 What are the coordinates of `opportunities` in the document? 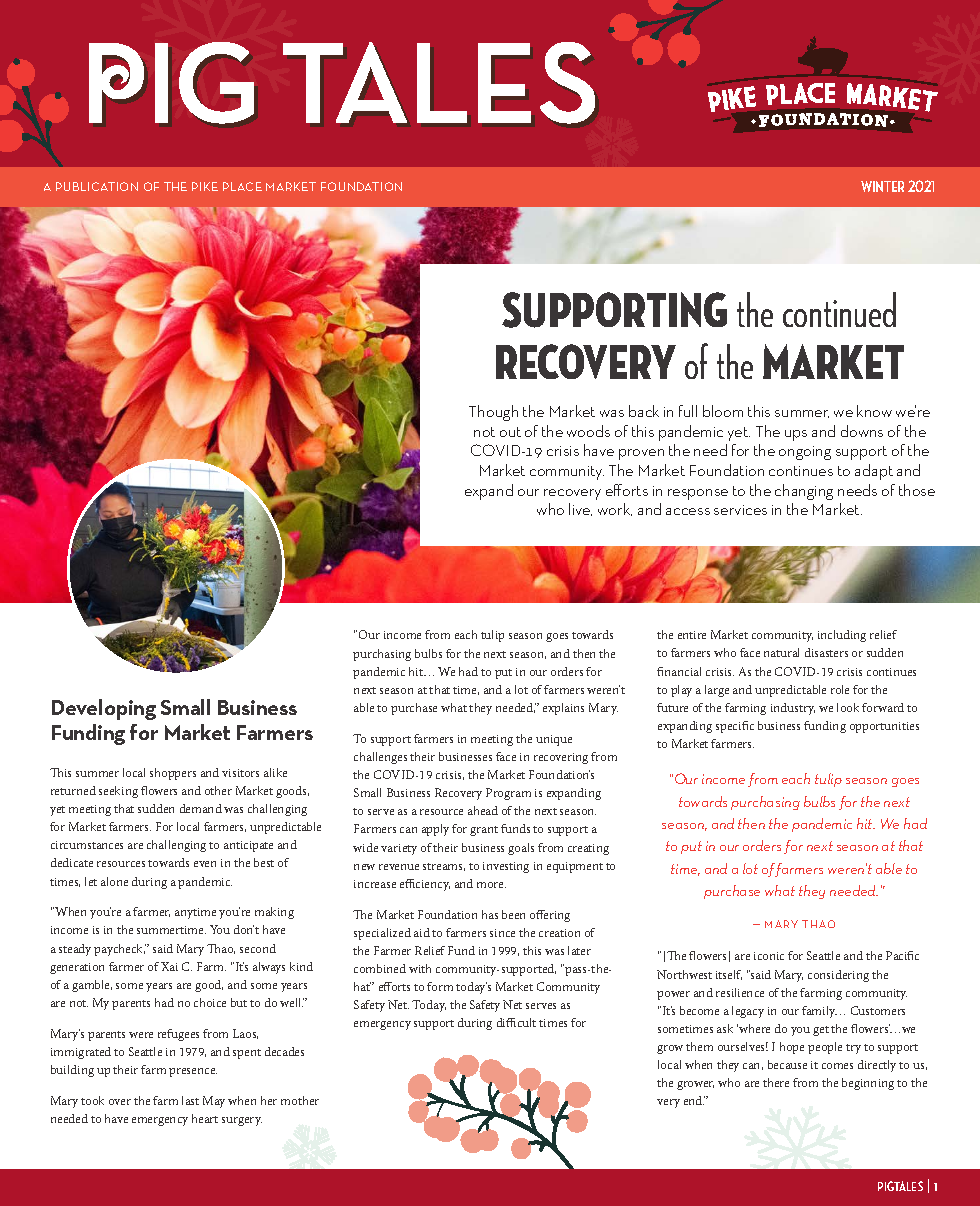 It's located at (884, 727).
